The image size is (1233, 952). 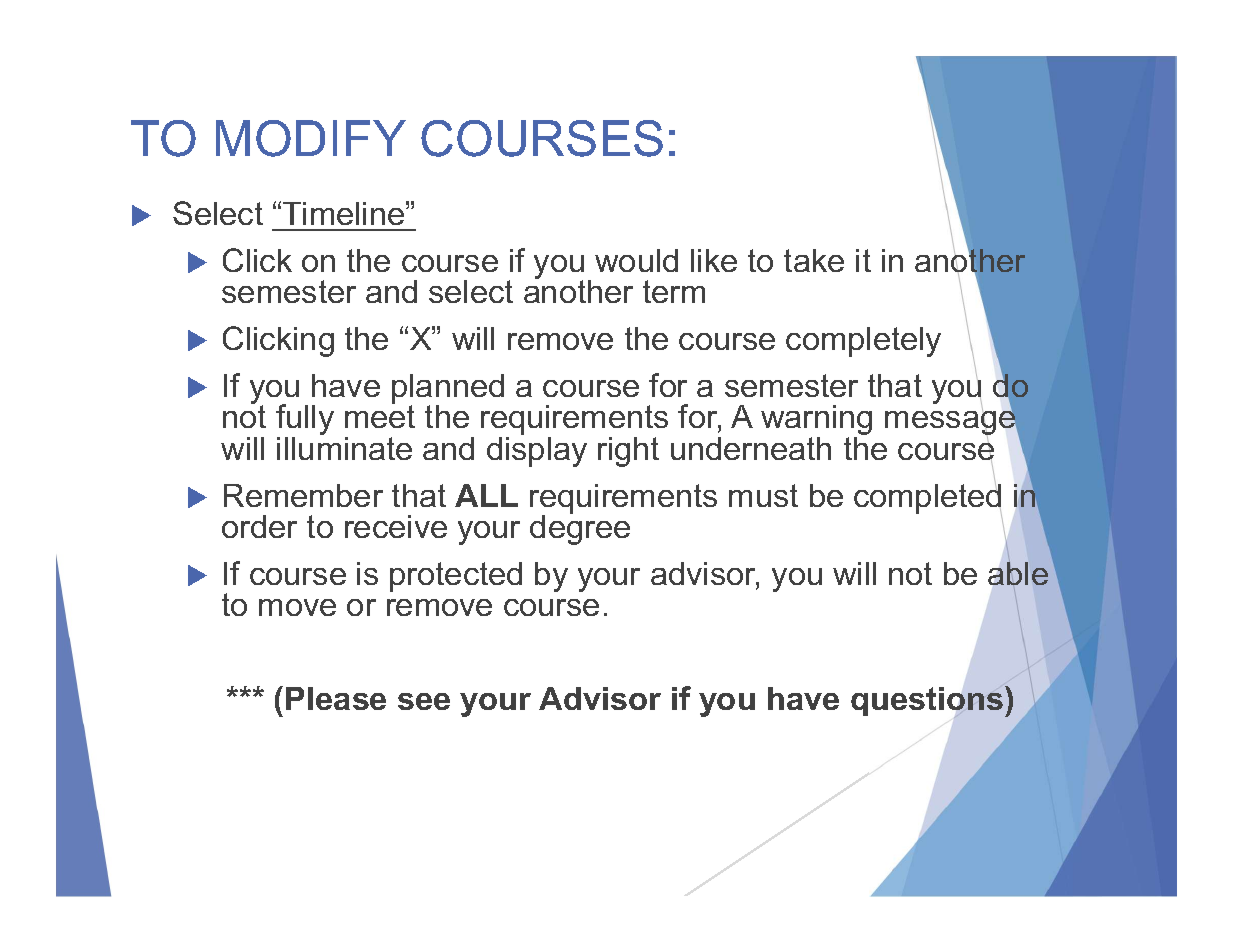 I want to click on warning, so click(x=816, y=421).
